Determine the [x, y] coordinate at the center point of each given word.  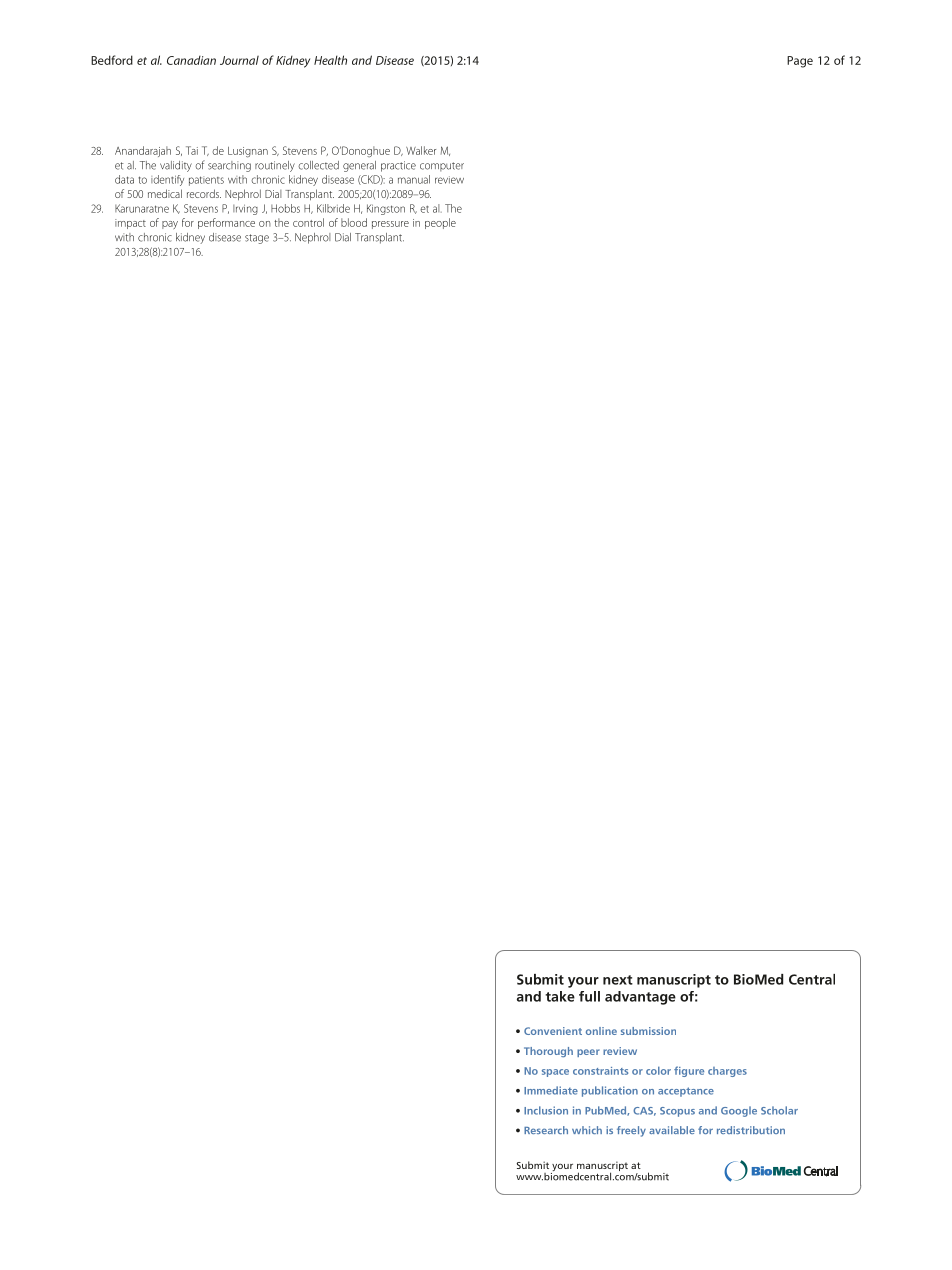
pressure [390, 225]
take [560, 996]
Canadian [191, 60]
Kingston [386, 209]
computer [442, 167]
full [589, 996]
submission [648, 1031]
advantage [640, 998]
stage [257, 239]
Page [800, 62]
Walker [421, 150]
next [618, 980]
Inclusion [546, 1110]
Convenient [553, 1031]
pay [170, 225]
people [440, 223]
